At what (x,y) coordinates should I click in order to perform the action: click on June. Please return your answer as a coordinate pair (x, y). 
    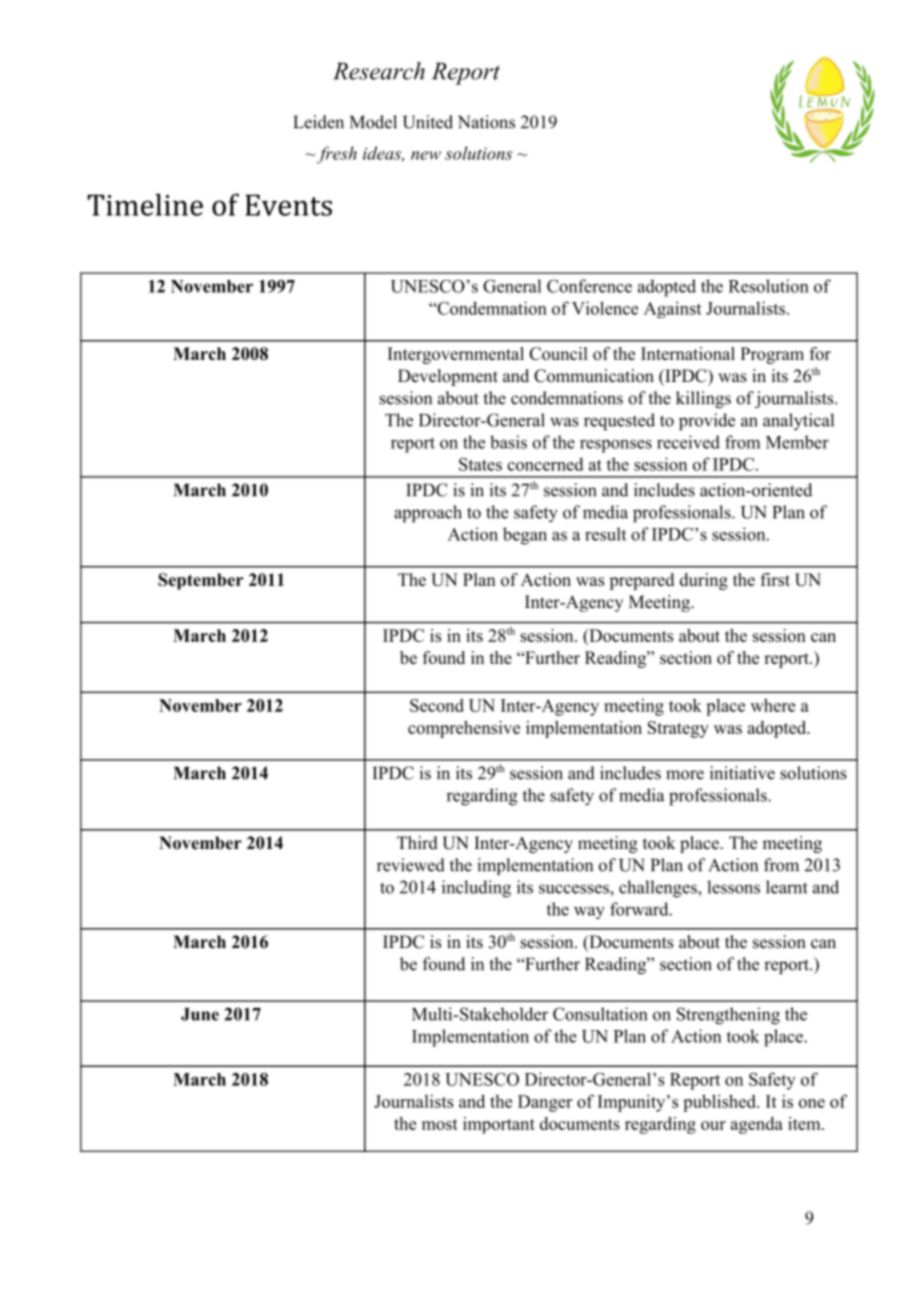
    Looking at the image, I should click on (200, 1014).
